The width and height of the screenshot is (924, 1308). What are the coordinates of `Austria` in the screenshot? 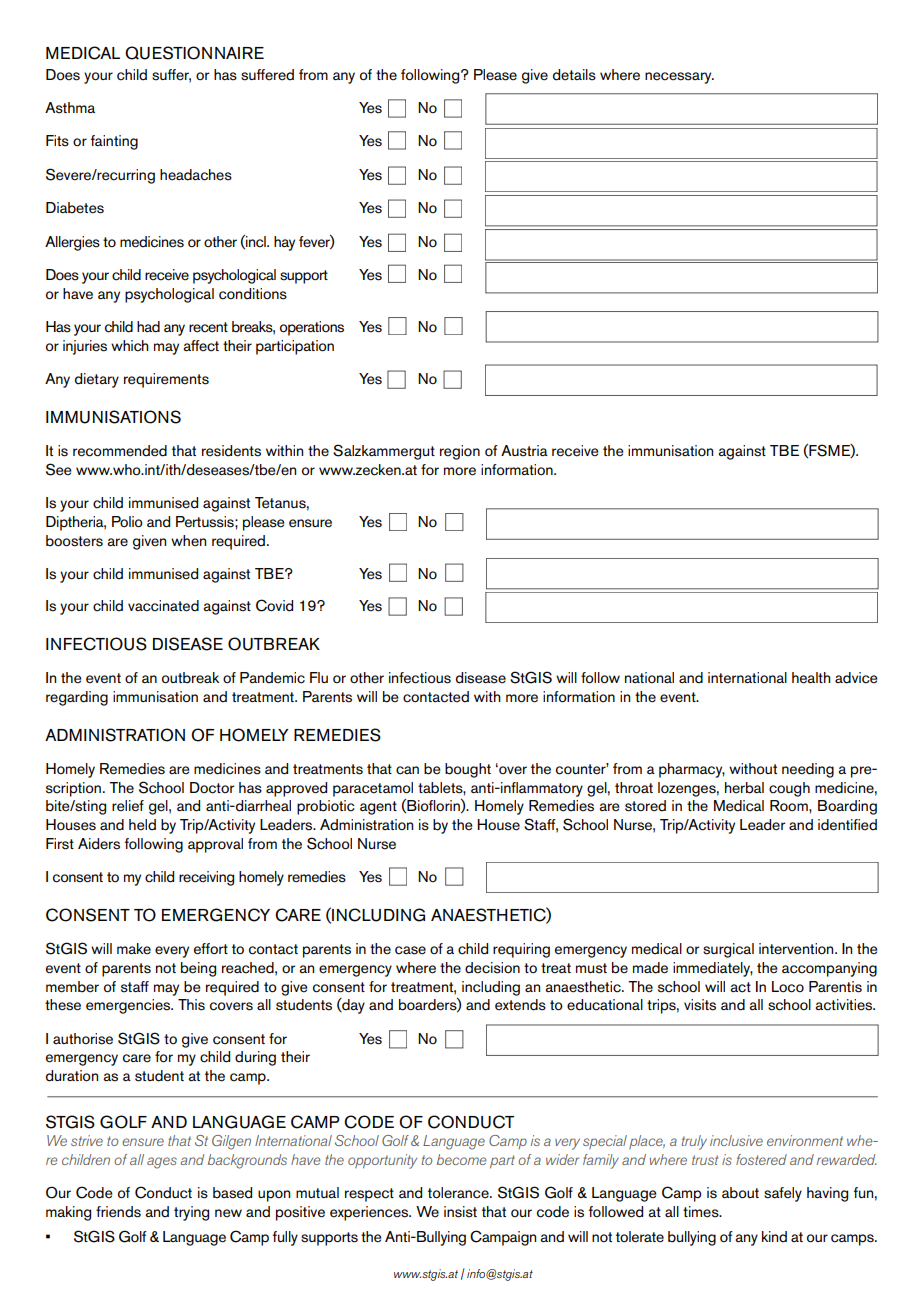 It's located at (524, 451).
